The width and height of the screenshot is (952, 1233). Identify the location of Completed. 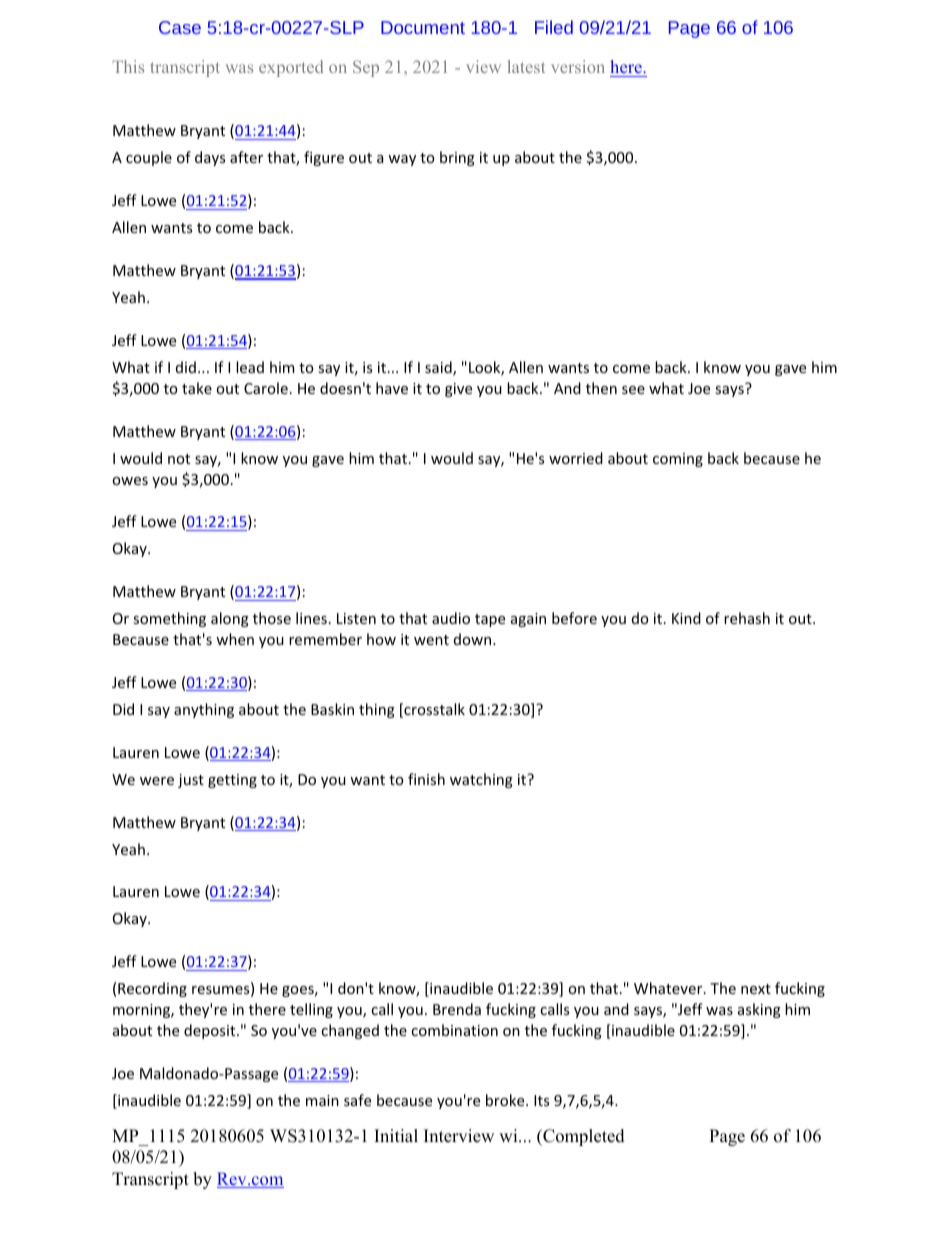
(583, 1137).
